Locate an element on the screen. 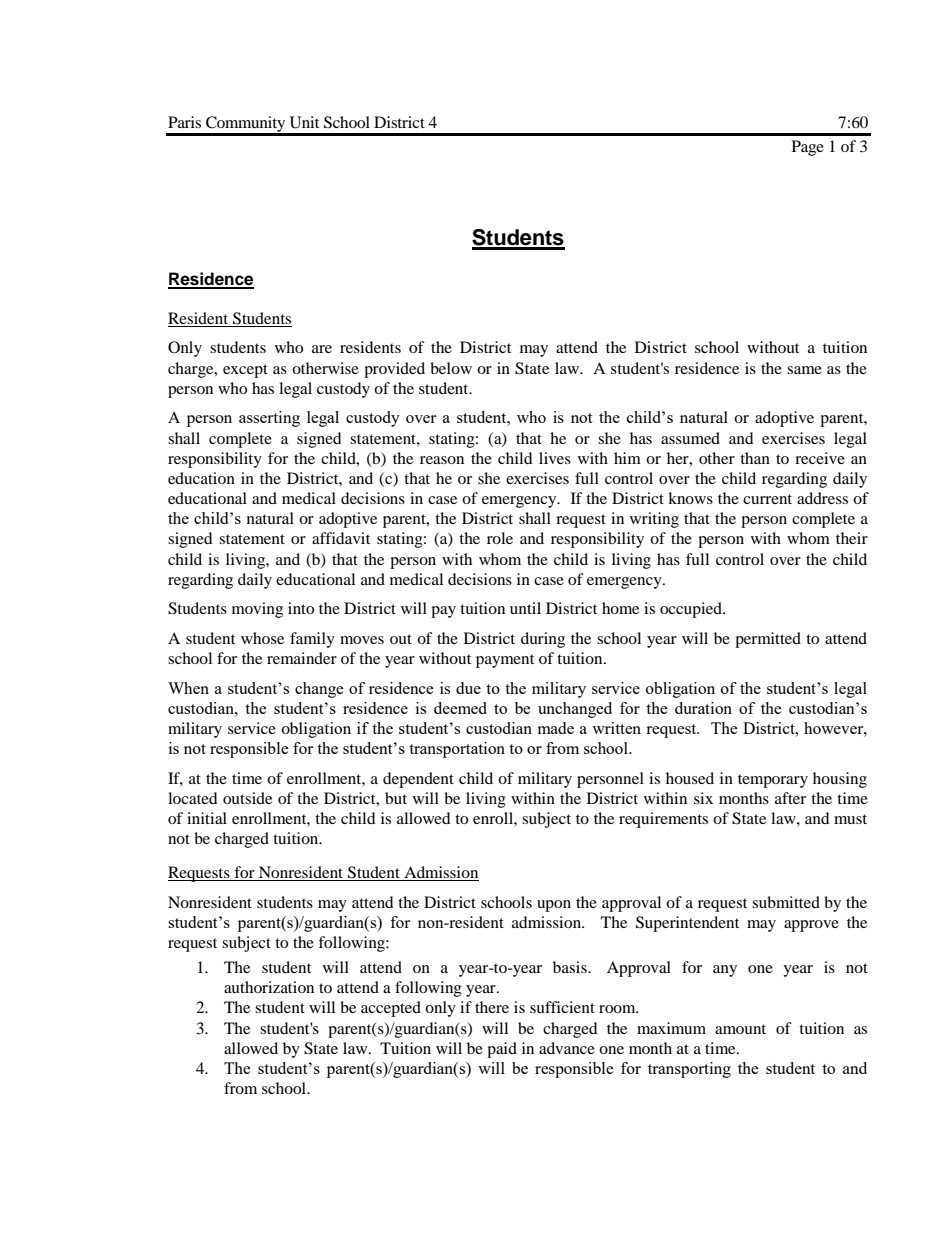 This screenshot has height=1233, width=952. same is located at coordinates (804, 370).
